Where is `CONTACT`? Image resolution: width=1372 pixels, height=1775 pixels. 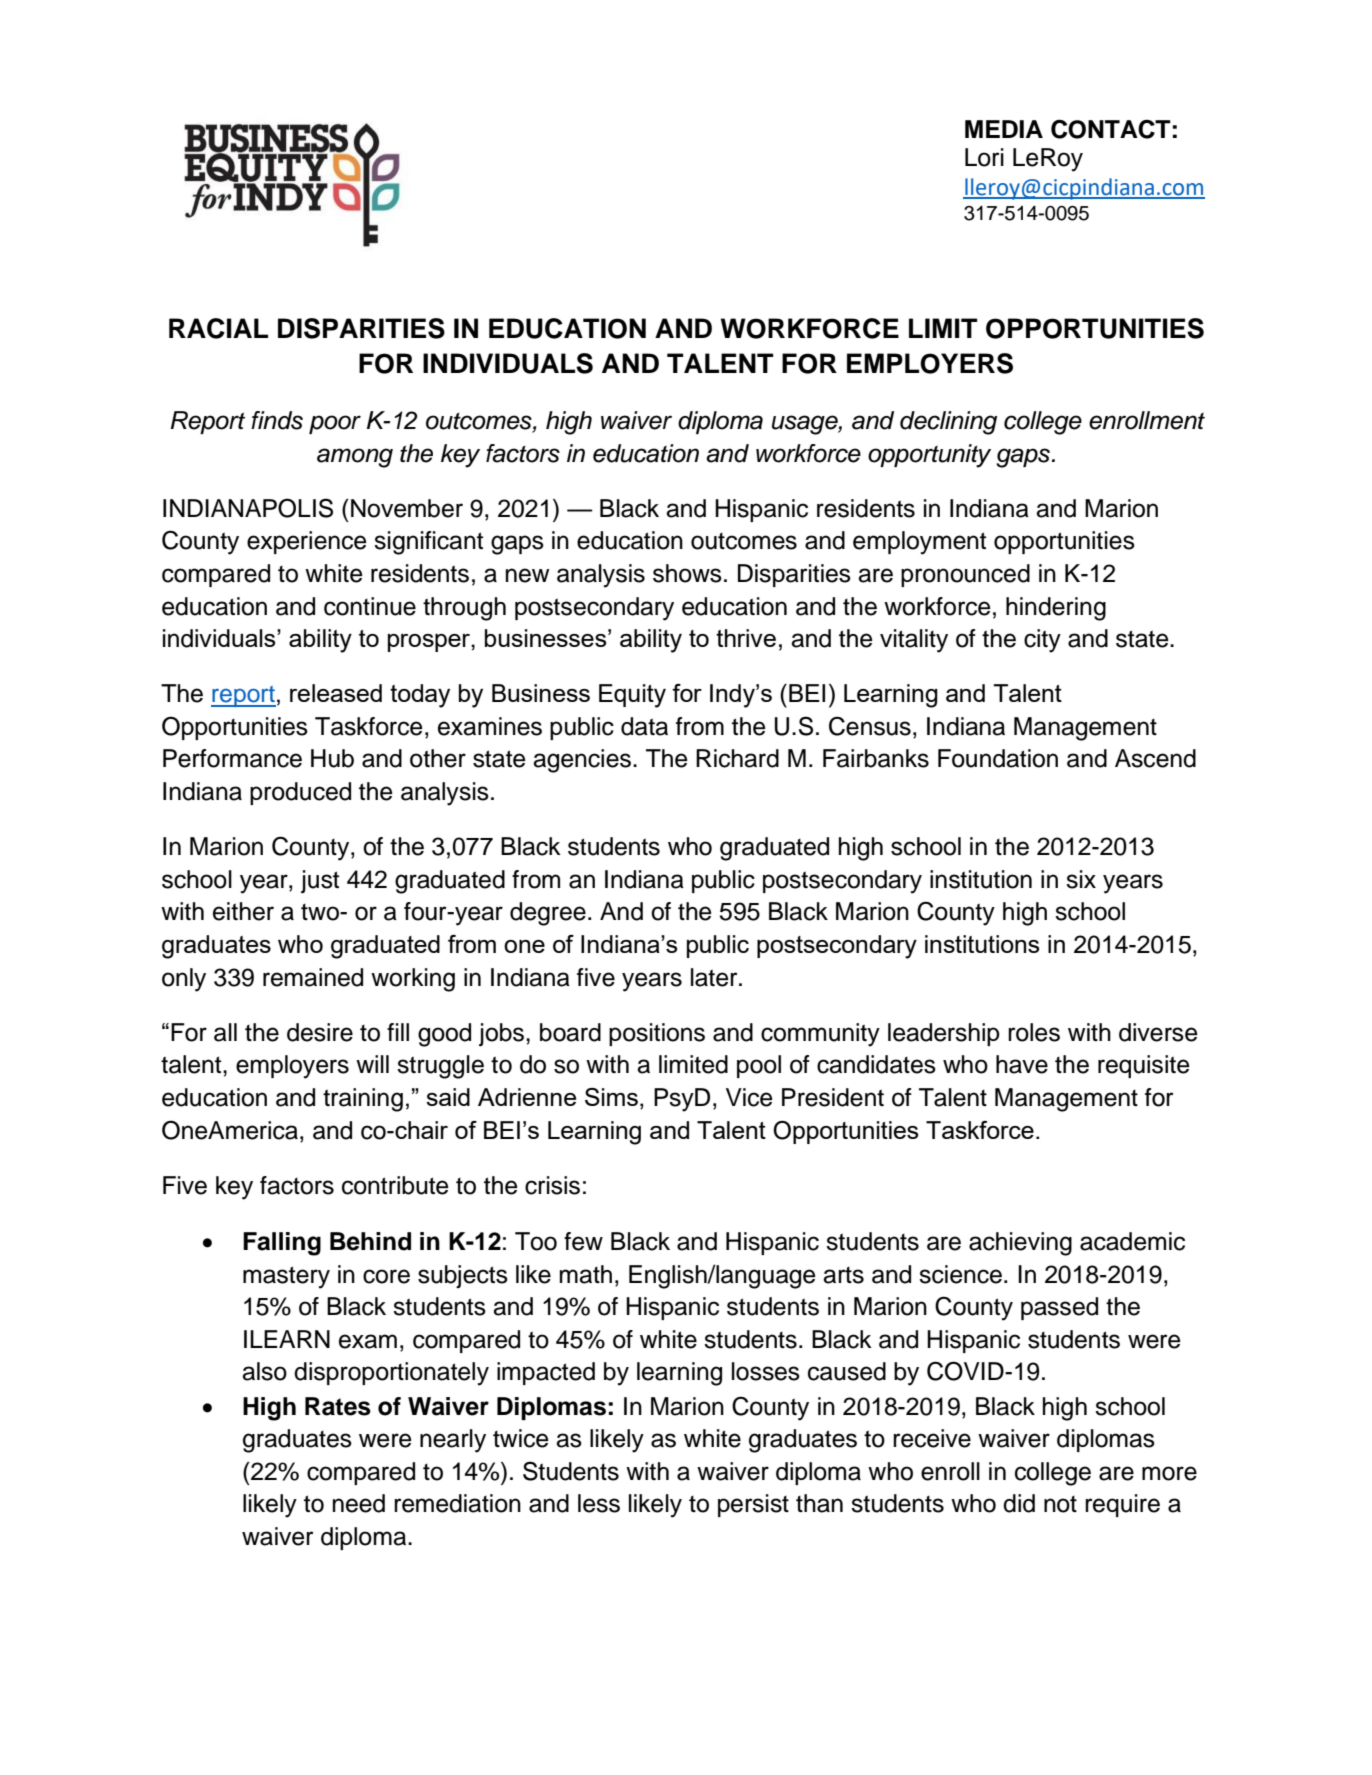 CONTACT is located at coordinates (1111, 129).
